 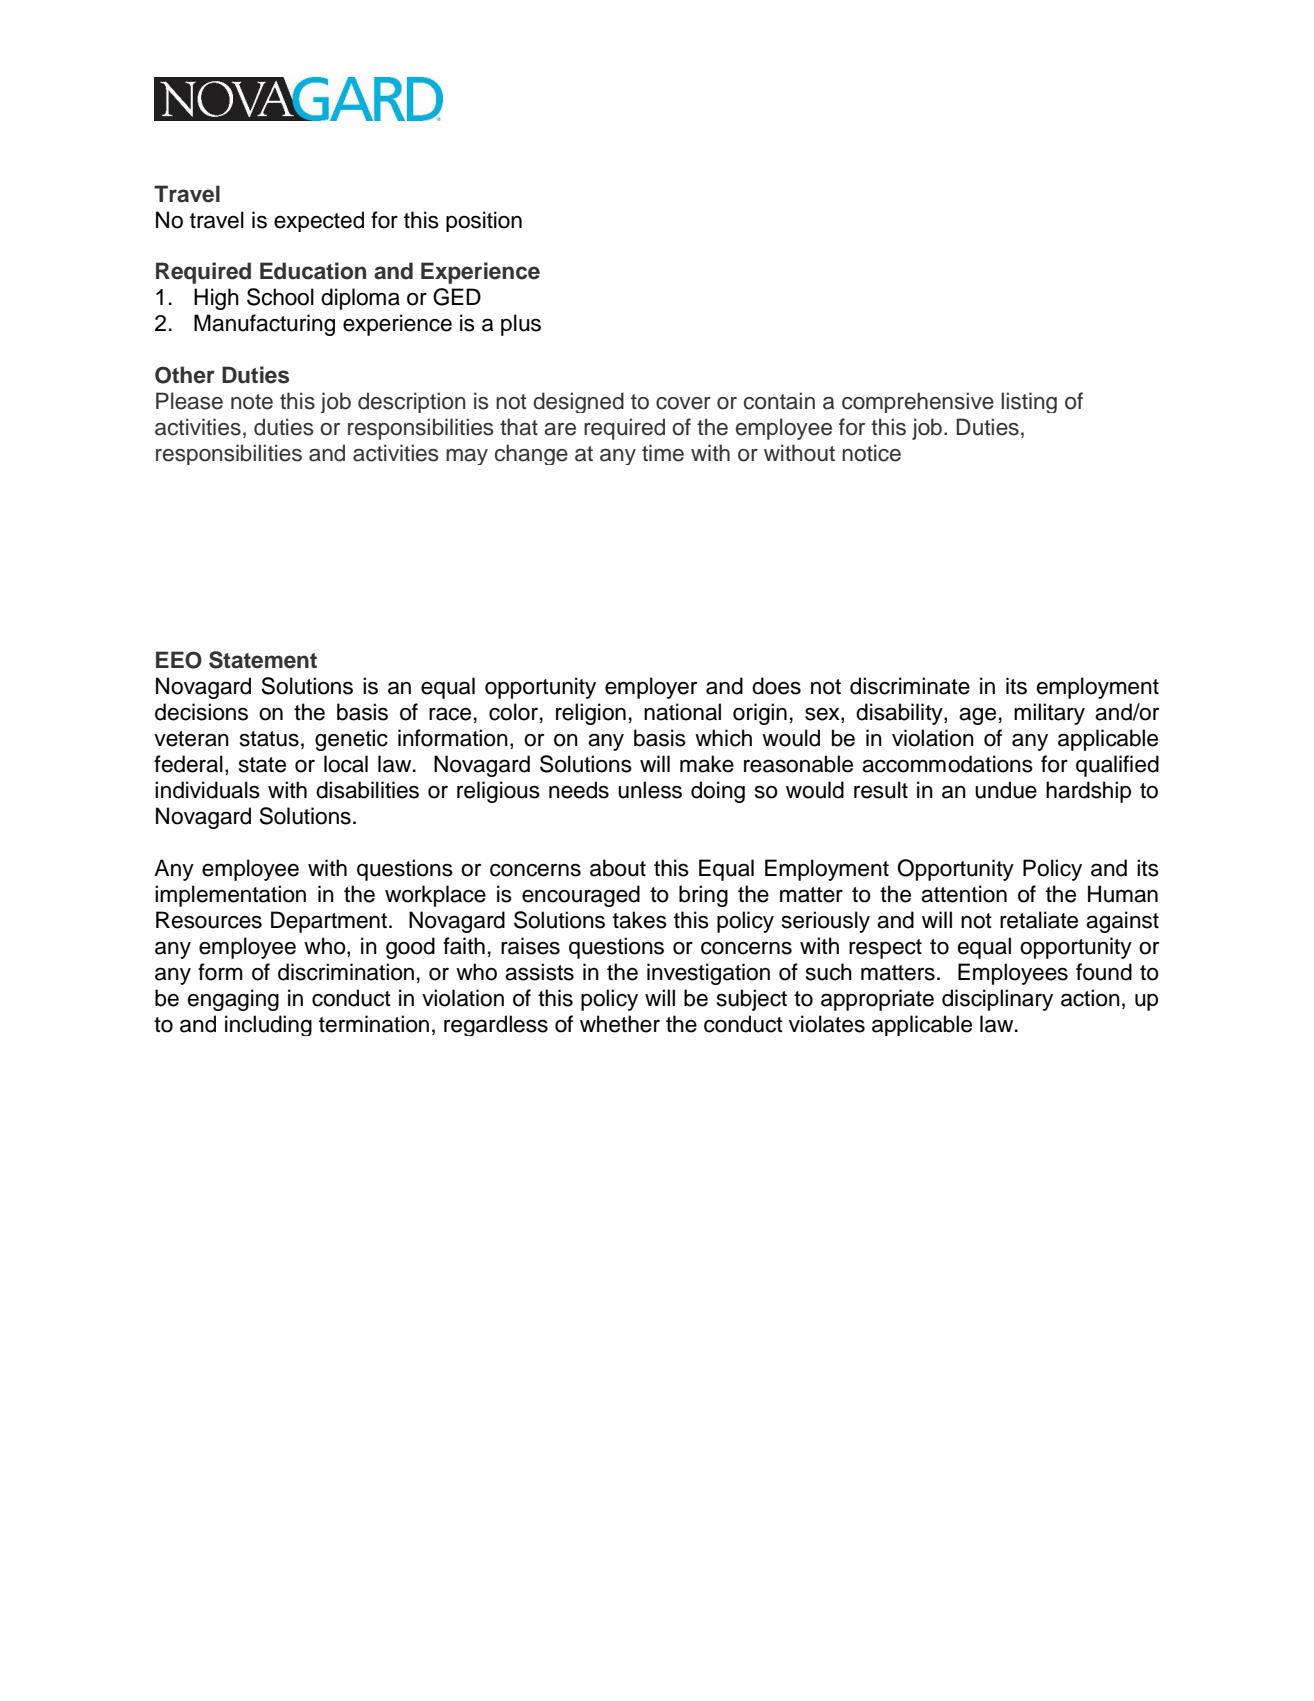 I want to click on note, so click(x=252, y=402).
